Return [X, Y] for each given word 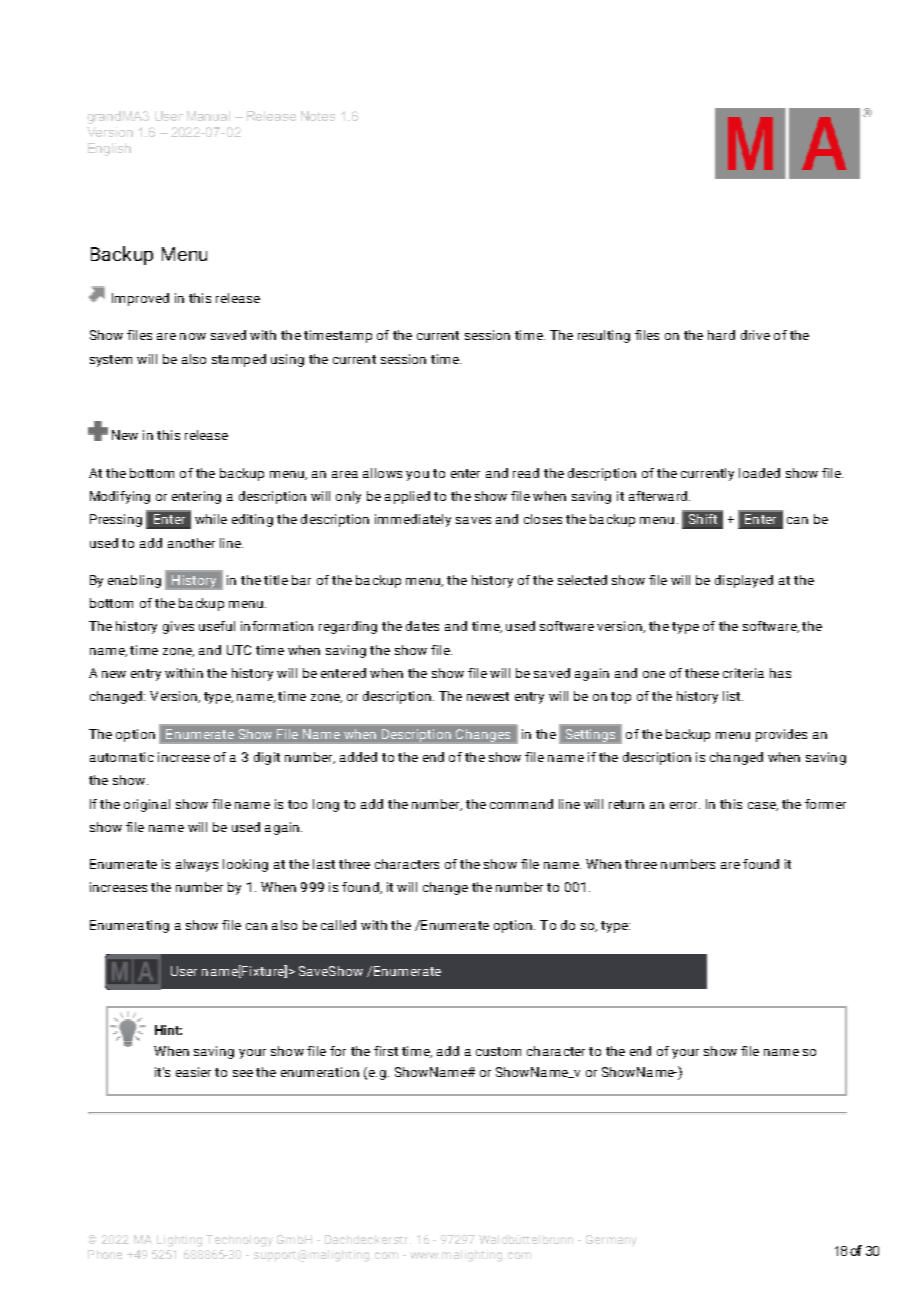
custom [498, 1051]
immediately [413, 520]
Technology [239, 1241]
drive [755, 335]
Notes [318, 116]
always [197, 865]
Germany [611, 1241]
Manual [208, 116]
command [521, 804]
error [685, 805]
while [211, 519]
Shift [703, 519]
